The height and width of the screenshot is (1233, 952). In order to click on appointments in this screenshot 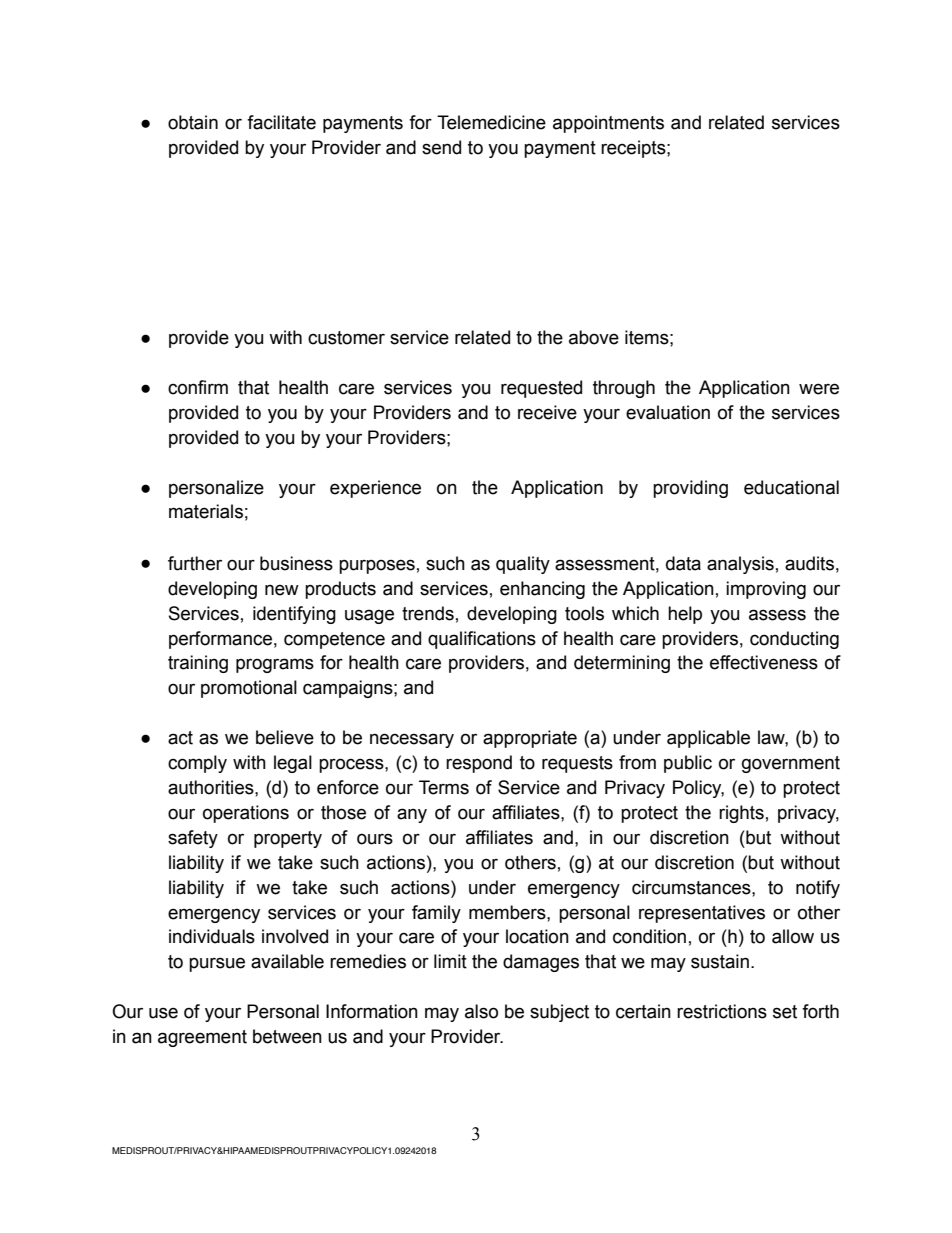, I will do `click(608, 124)`.
